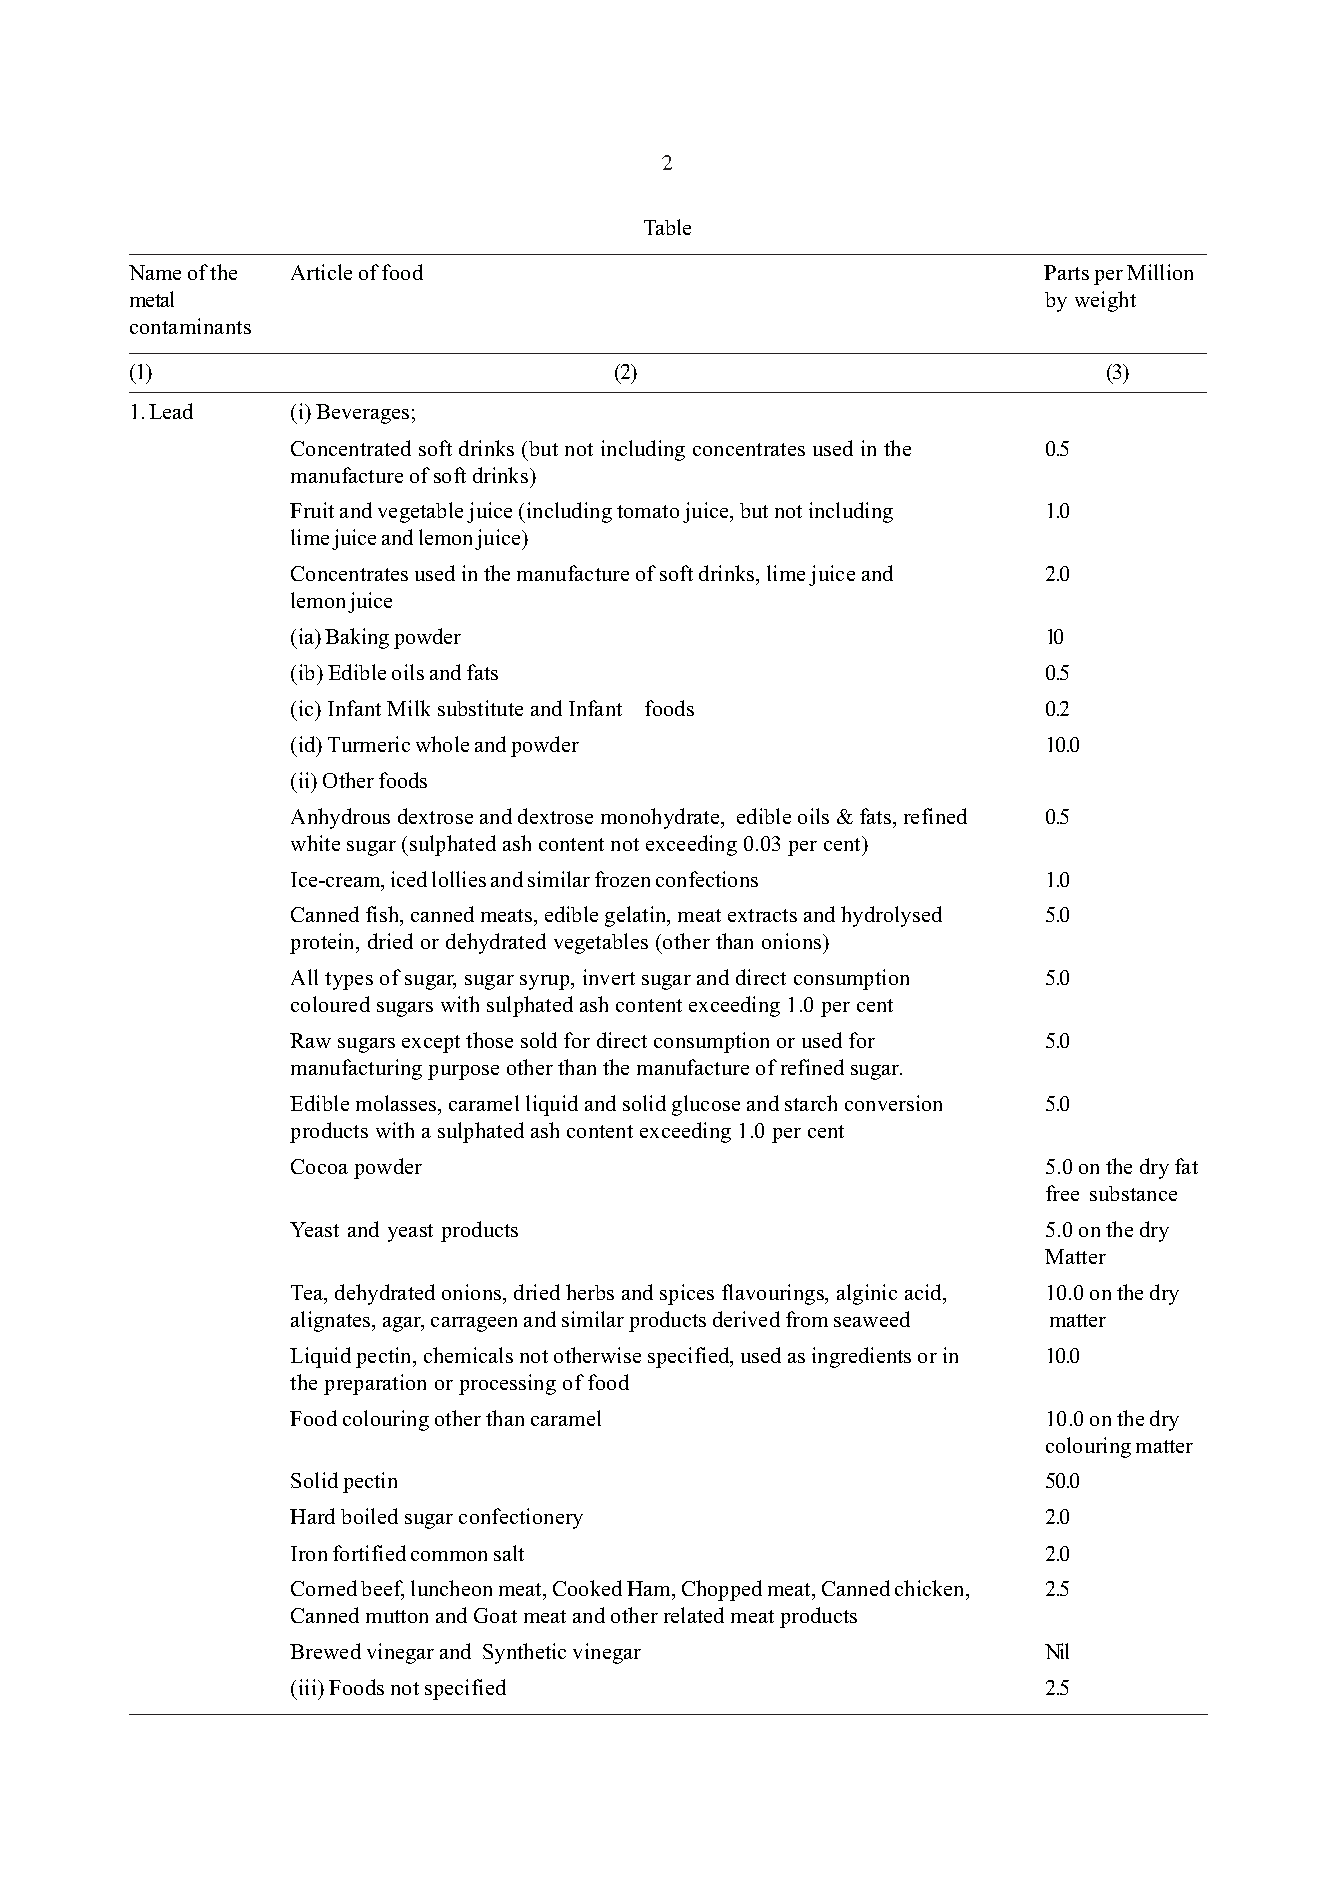  I want to click on conversion, so click(893, 1103).
